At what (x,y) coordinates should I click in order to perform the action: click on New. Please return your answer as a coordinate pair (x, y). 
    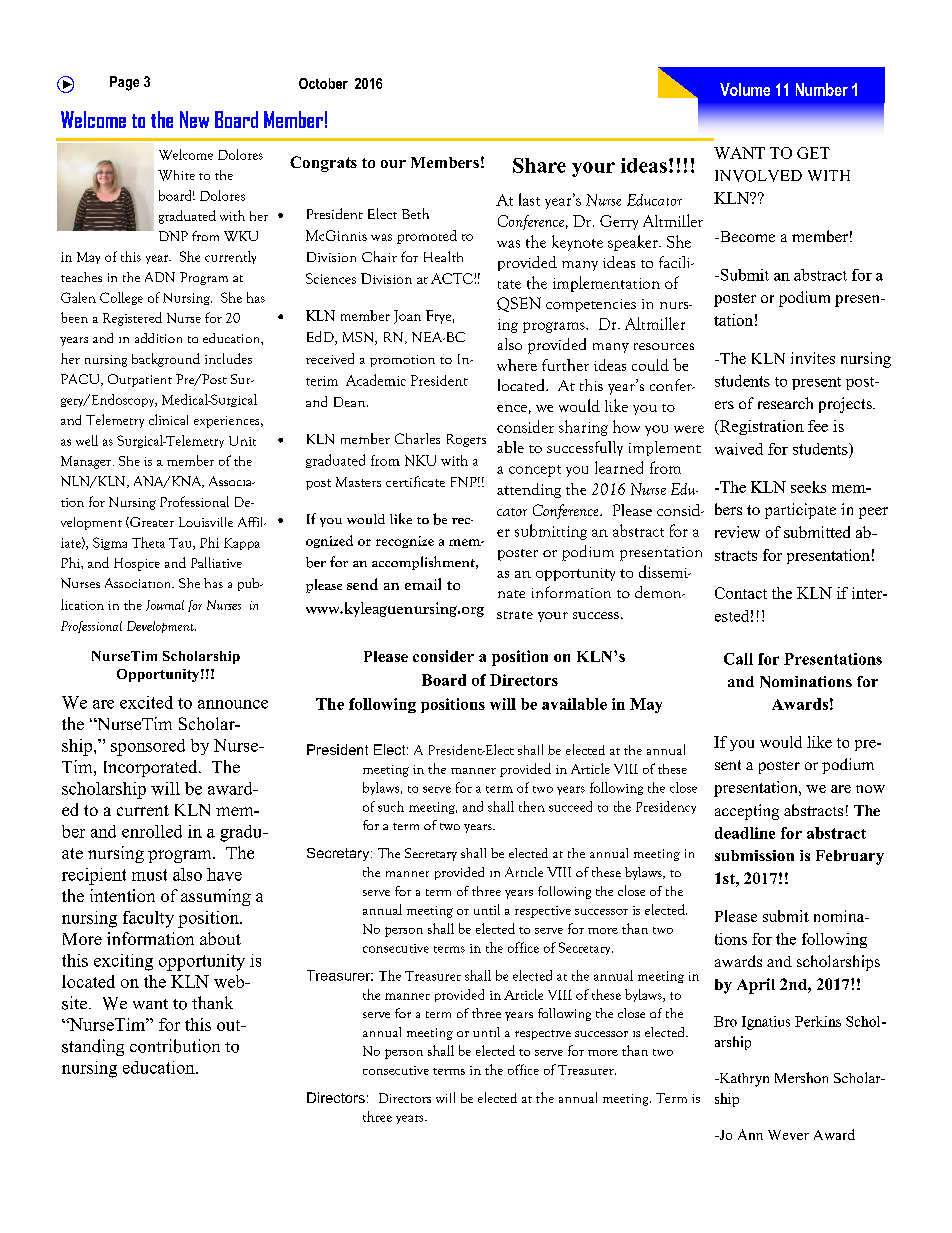
    Looking at the image, I should click on (194, 119).
